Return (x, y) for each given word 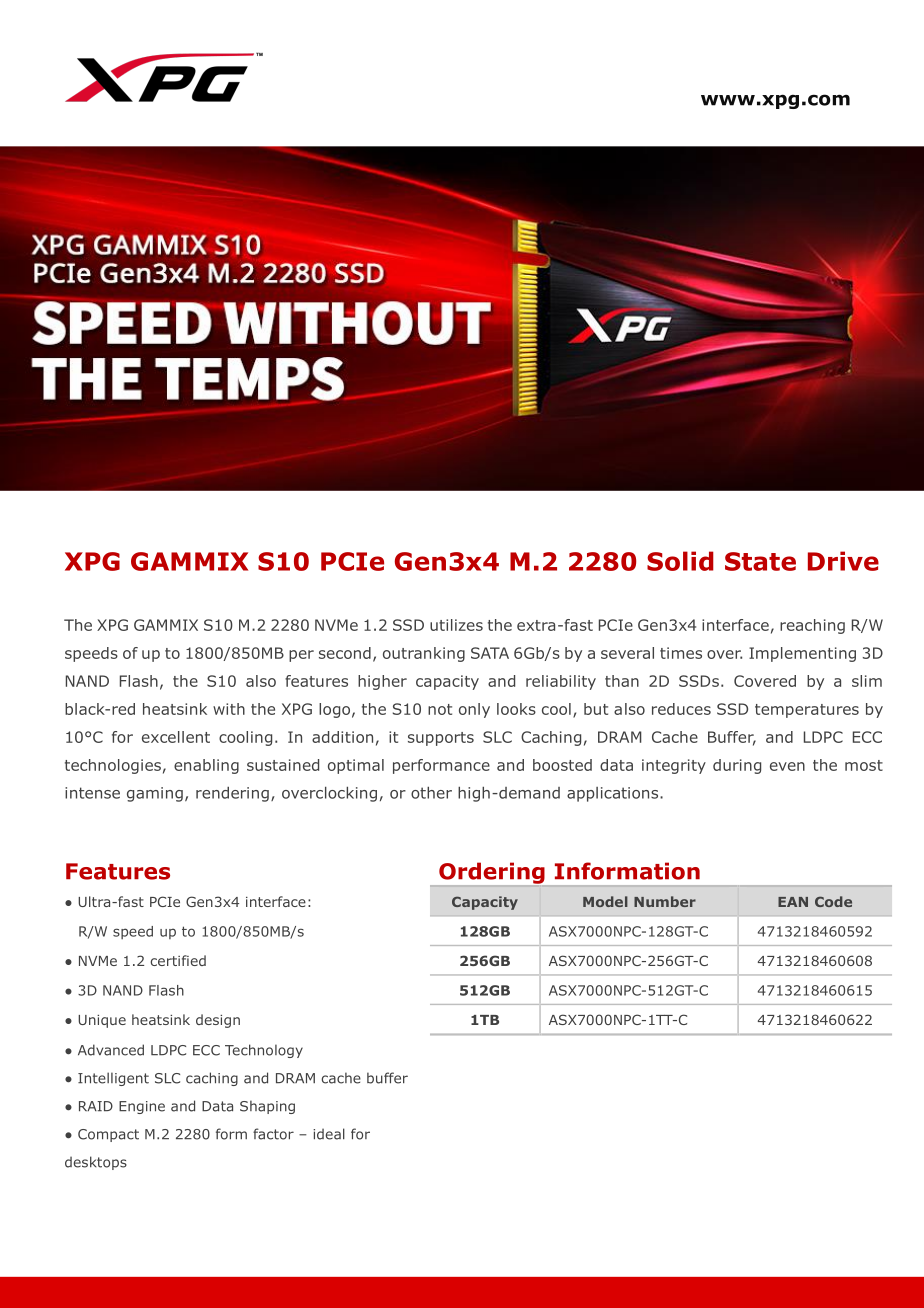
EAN (793, 902)
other (431, 793)
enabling (206, 766)
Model (605, 901)
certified (178, 960)
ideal (329, 1134)
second (345, 653)
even (787, 766)
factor (273, 1134)
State (760, 561)
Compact (108, 1135)
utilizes (456, 625)
